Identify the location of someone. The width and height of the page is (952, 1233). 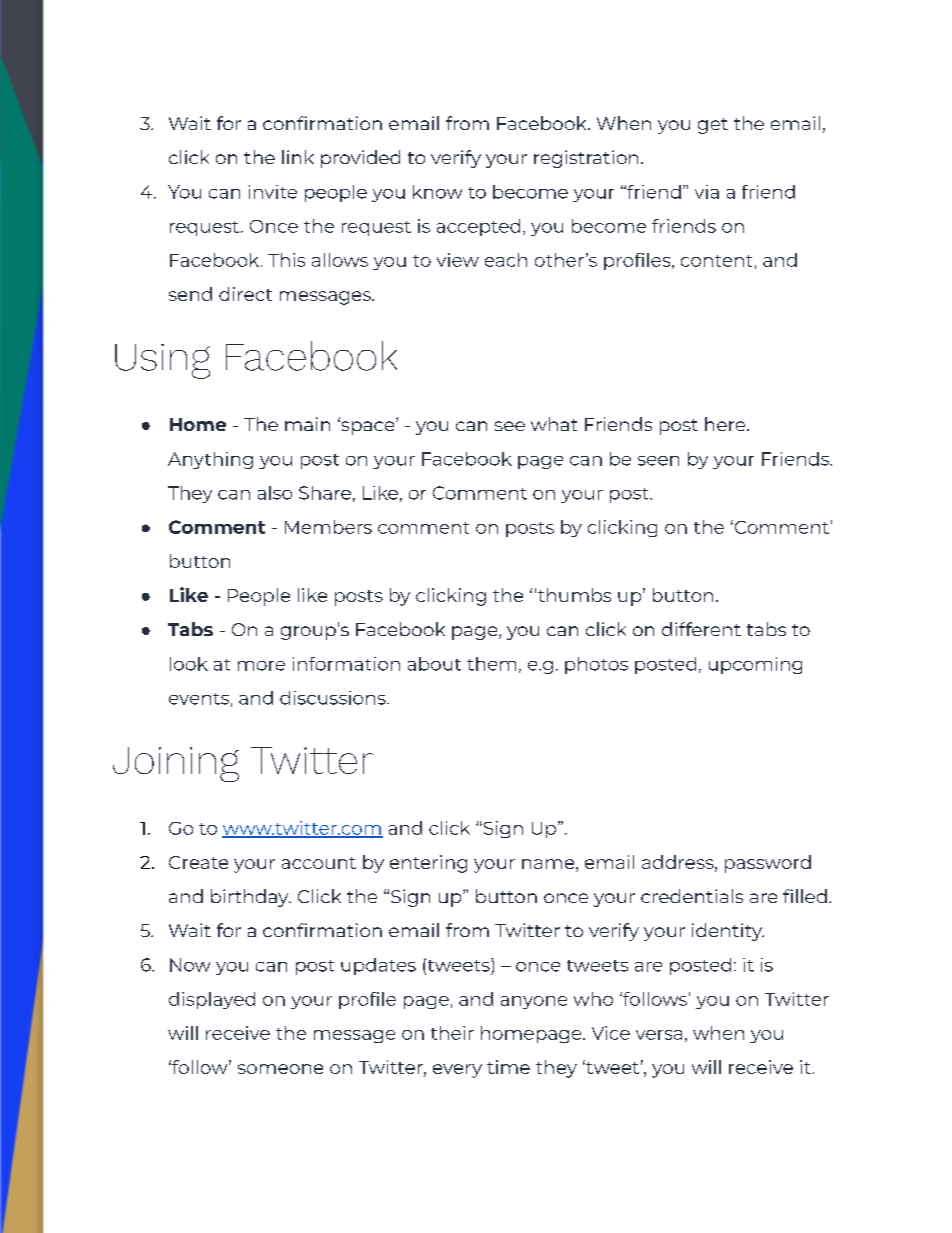
(280, 1069).
